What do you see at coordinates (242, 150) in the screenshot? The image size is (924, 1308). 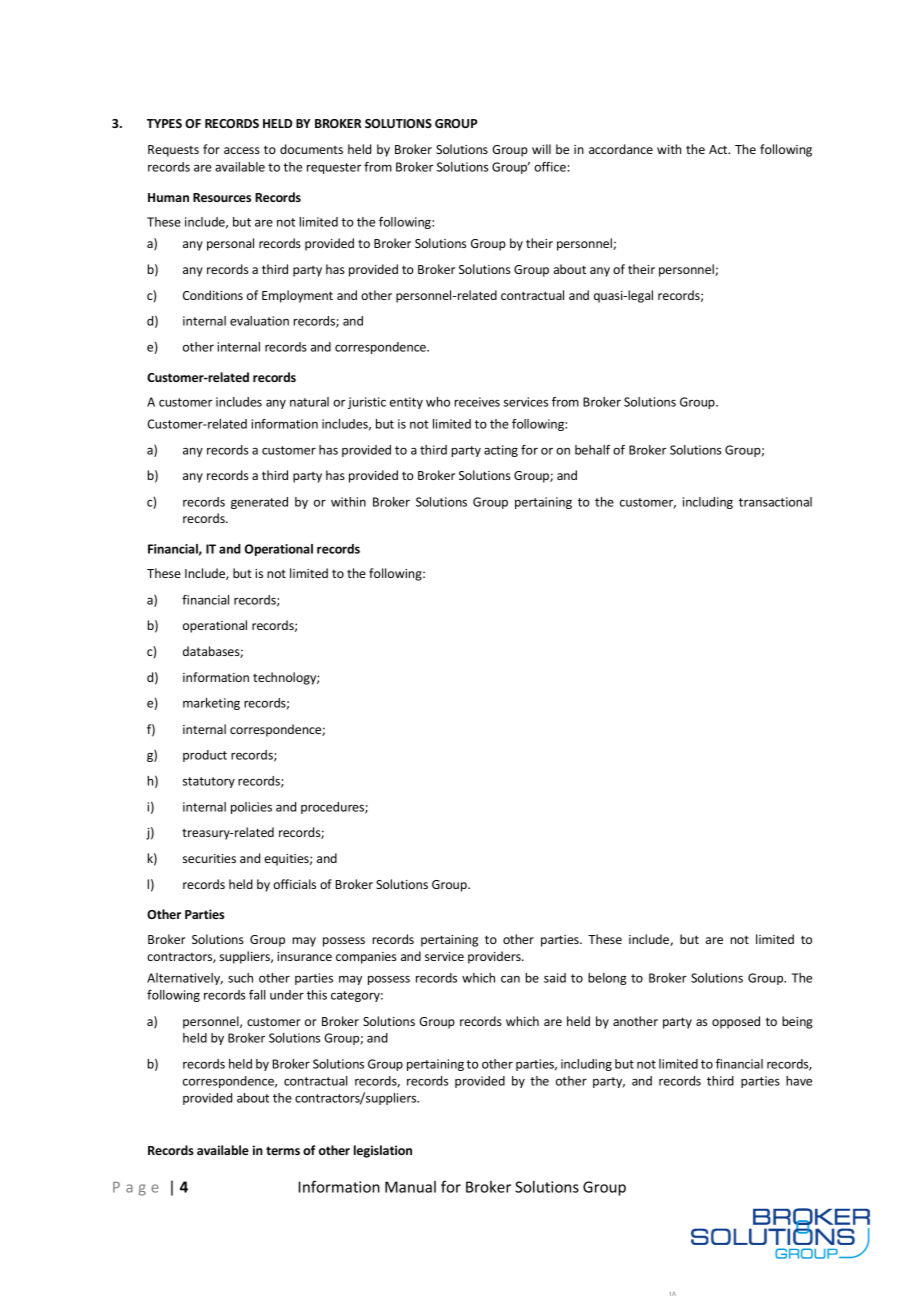 I see `access` at bounding box center [242, 150].
